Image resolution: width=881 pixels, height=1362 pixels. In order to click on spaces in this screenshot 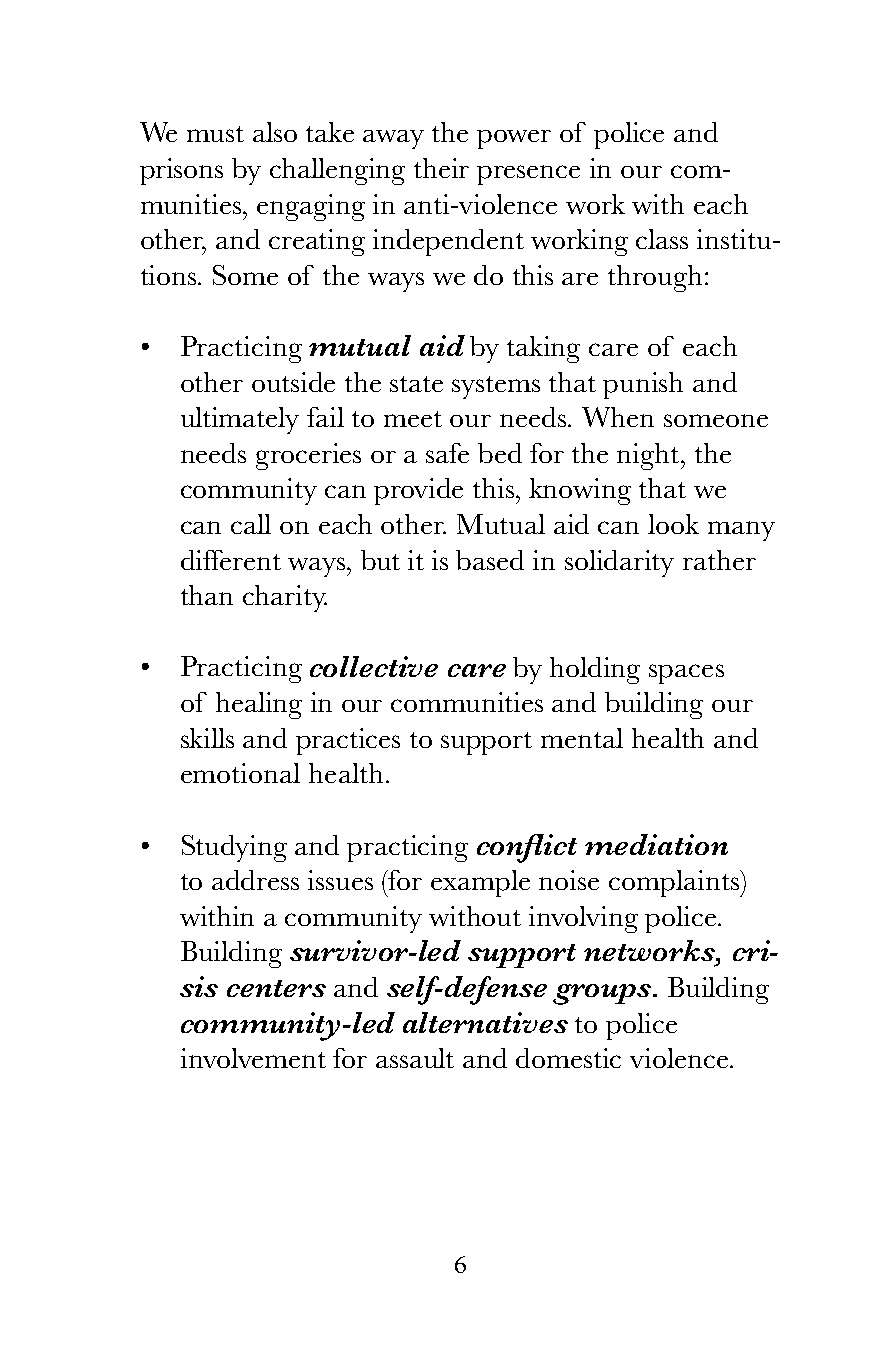, I will do `click(686, 674)`.
